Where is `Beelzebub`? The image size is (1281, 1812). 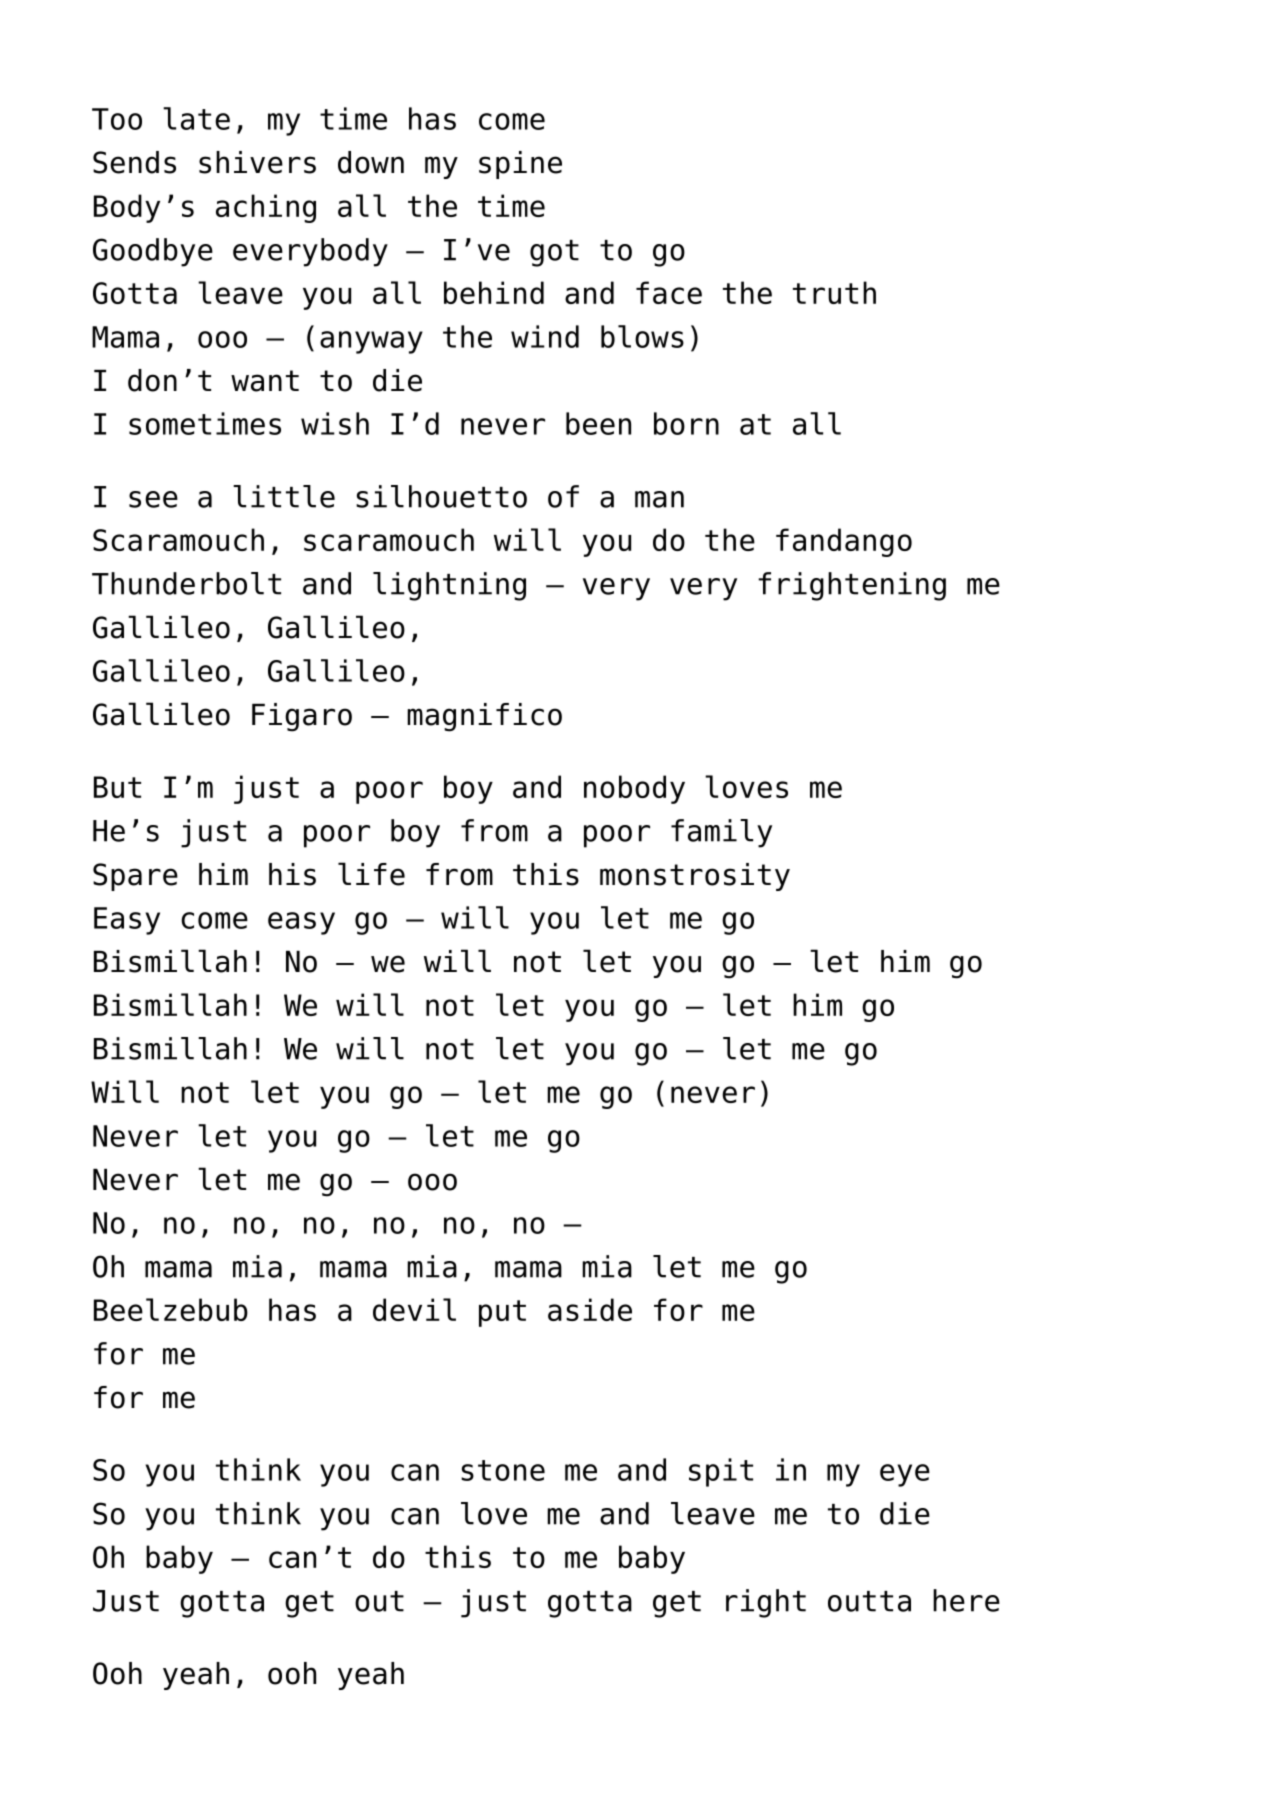
Beelzebub is located at coordinates (171, 1309).
